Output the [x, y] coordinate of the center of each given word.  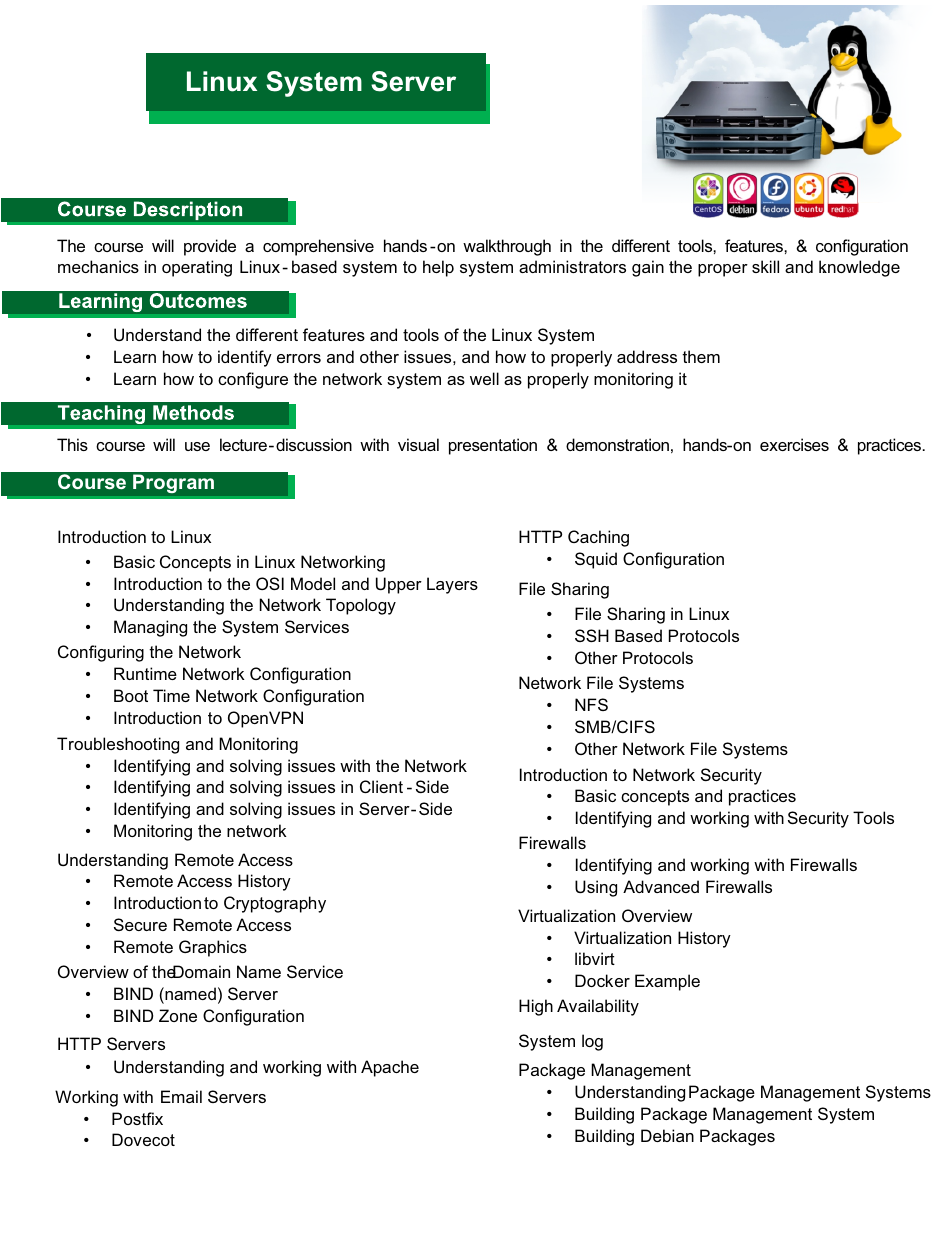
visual [418, 444]
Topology [361, 606]
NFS [591, 704]
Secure [140, 924]
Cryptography [275, 904]
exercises [794, 444]
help [438, 268]
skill [765, 266]
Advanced [661, 886]
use [197, 446]
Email [181, 1096]
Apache [390, 1068]
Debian [667, 1135]
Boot [131, 695]
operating [197, 268]
